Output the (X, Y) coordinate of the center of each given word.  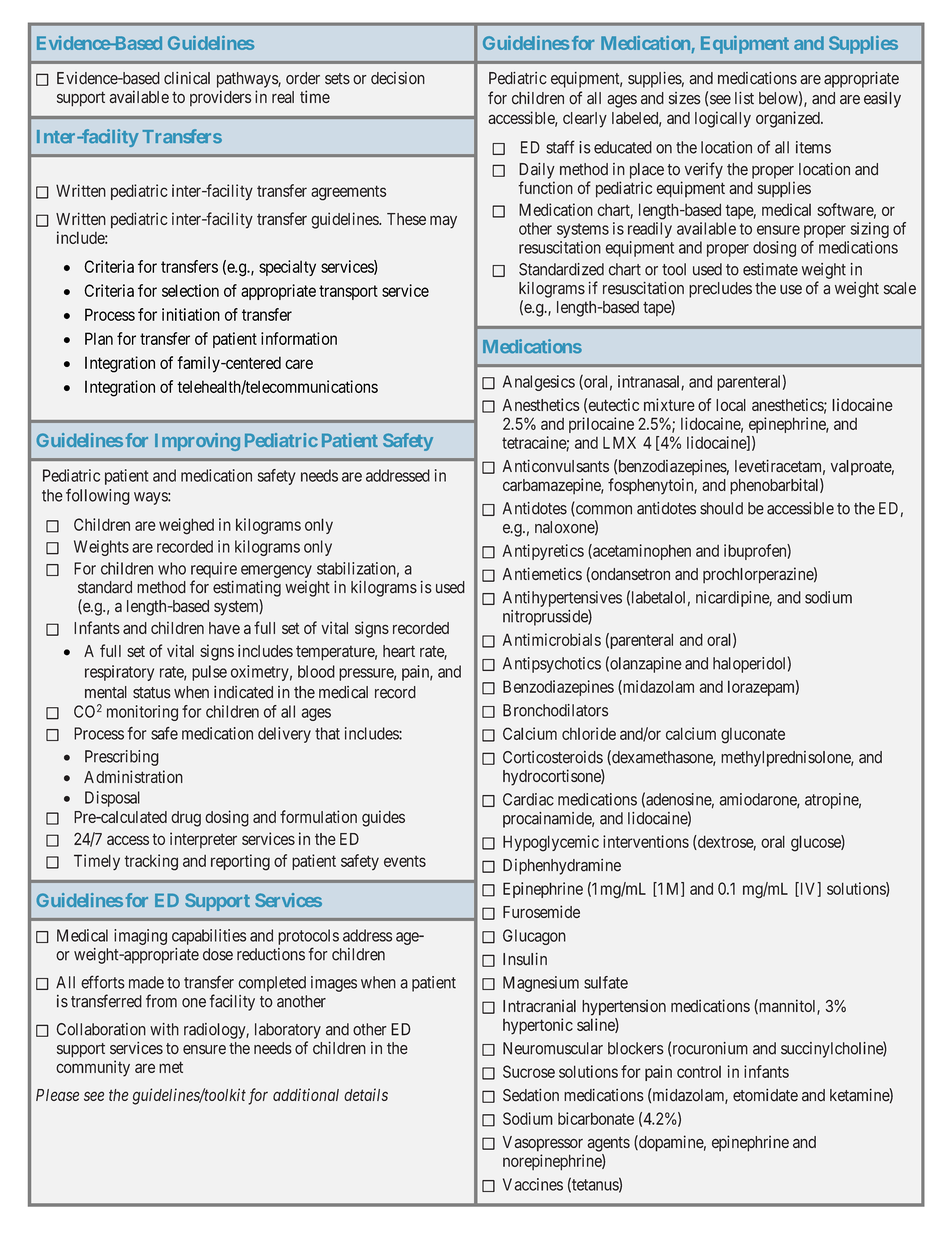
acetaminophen (641, 552)
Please (57, 1095)
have (224, 628)
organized (789, 119)
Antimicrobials (552, 639)
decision (398, 78)
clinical (187, 78)
